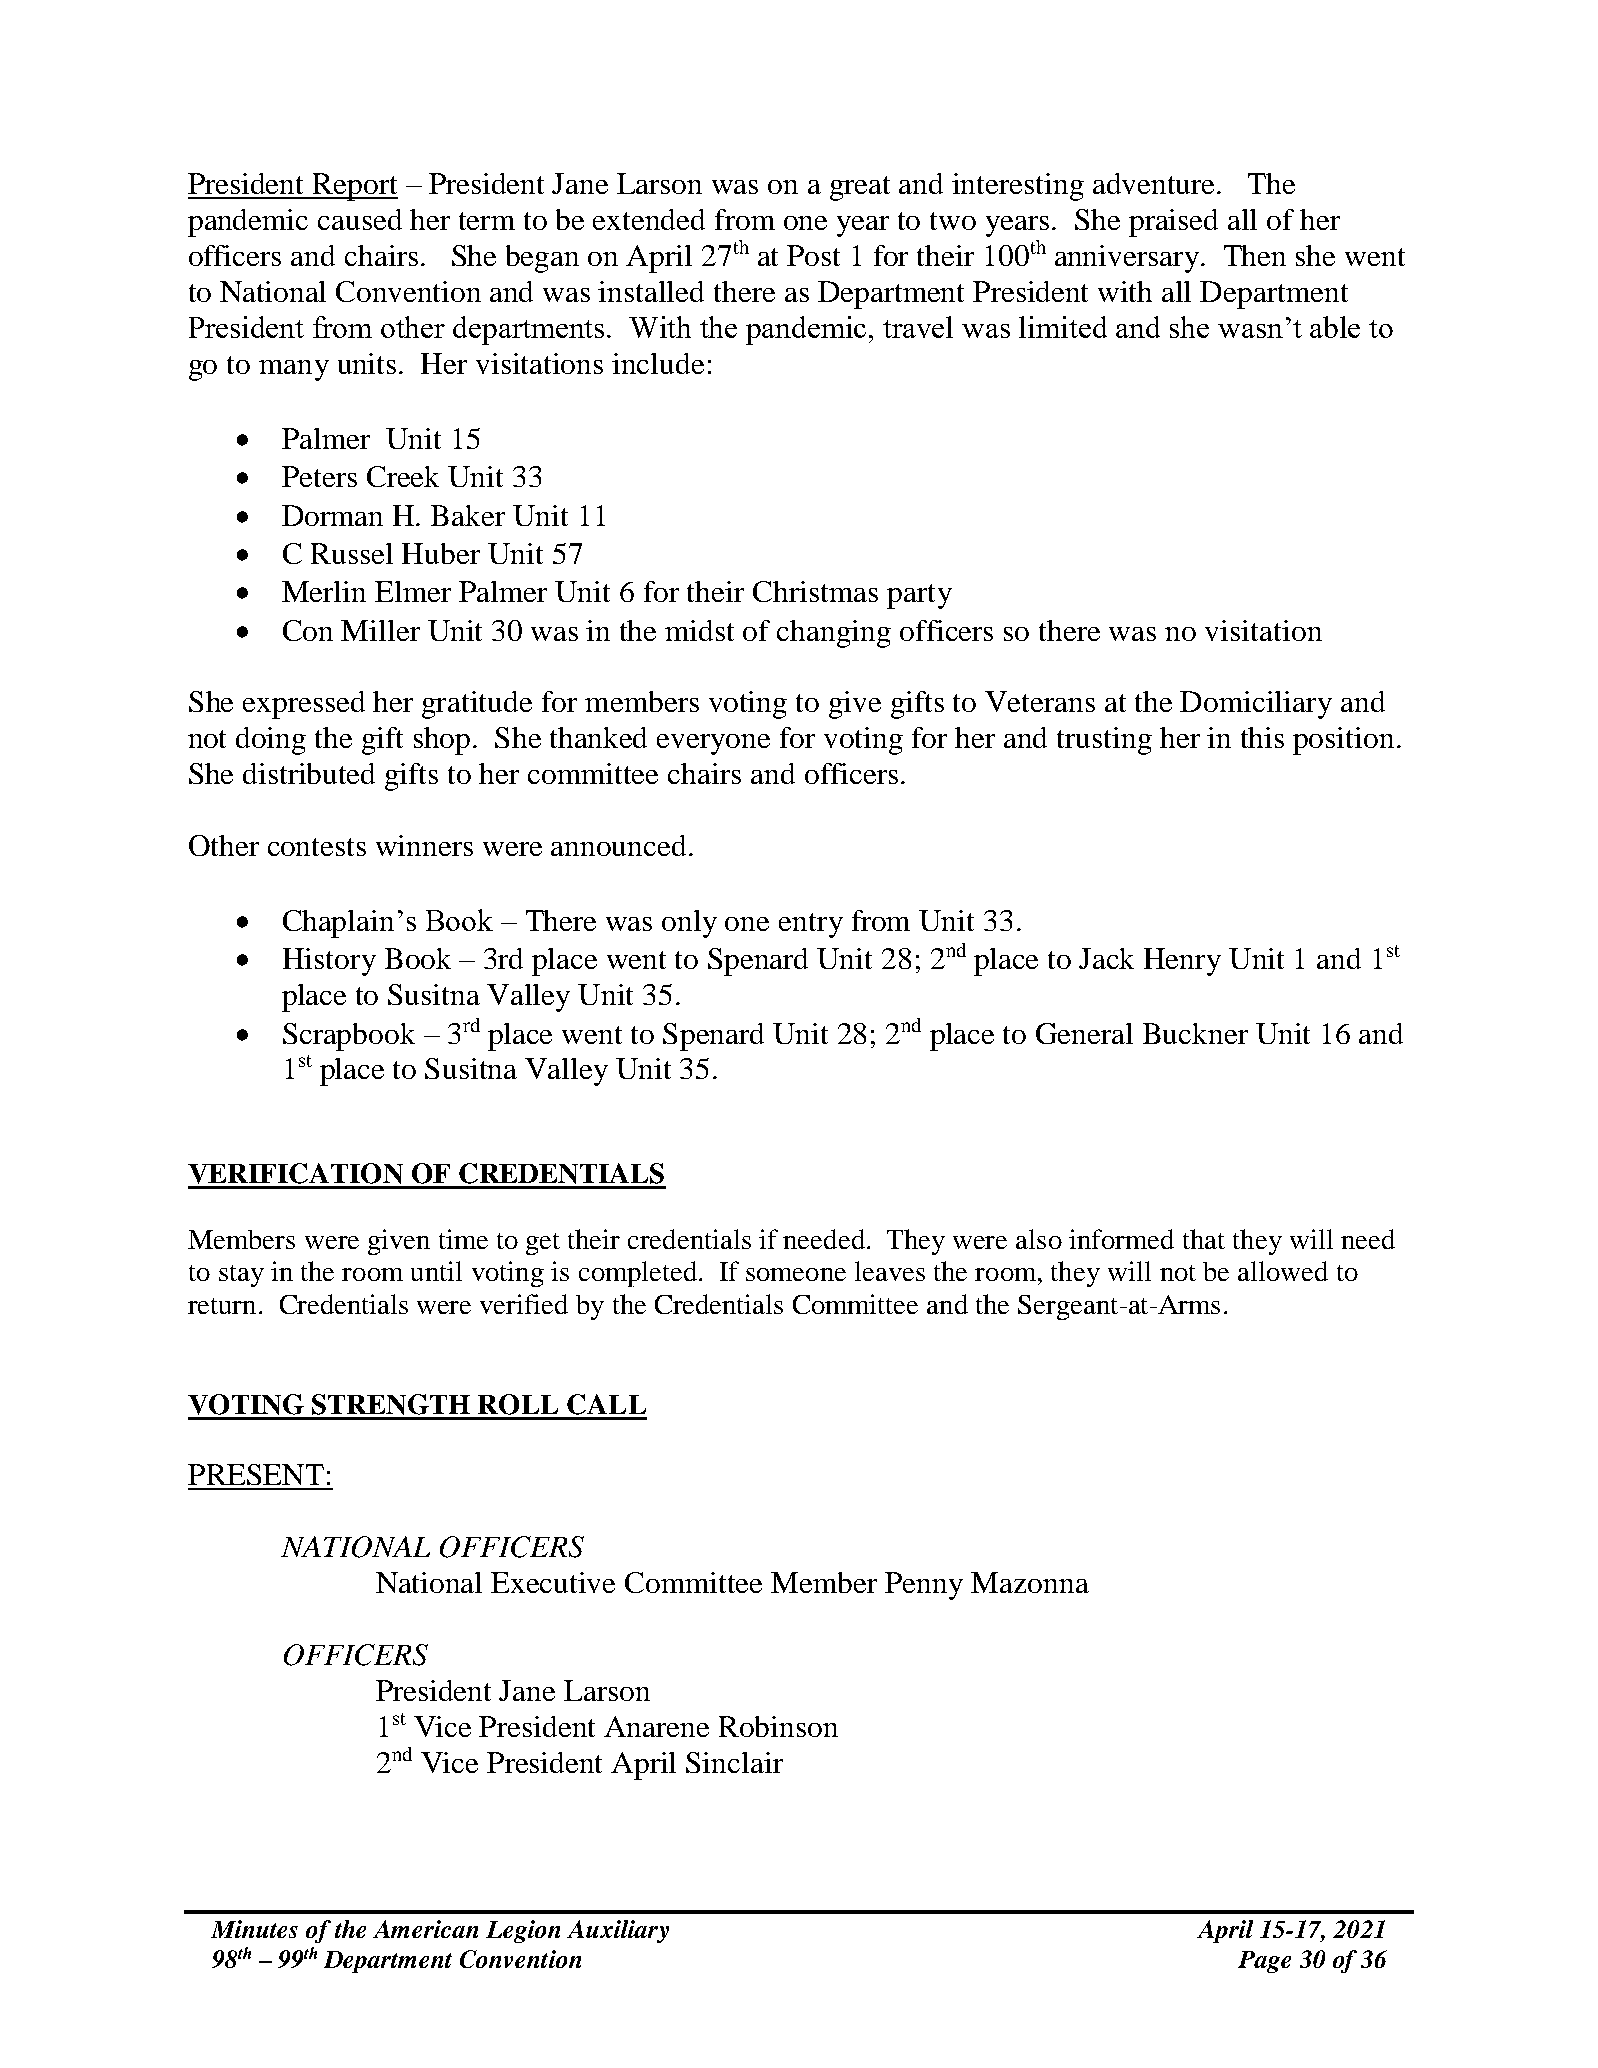 The image size is (1598, 2068). What do you see at coordinates (713, 744) in the document?
I see `everyone` at bounding box center [713, 744].
